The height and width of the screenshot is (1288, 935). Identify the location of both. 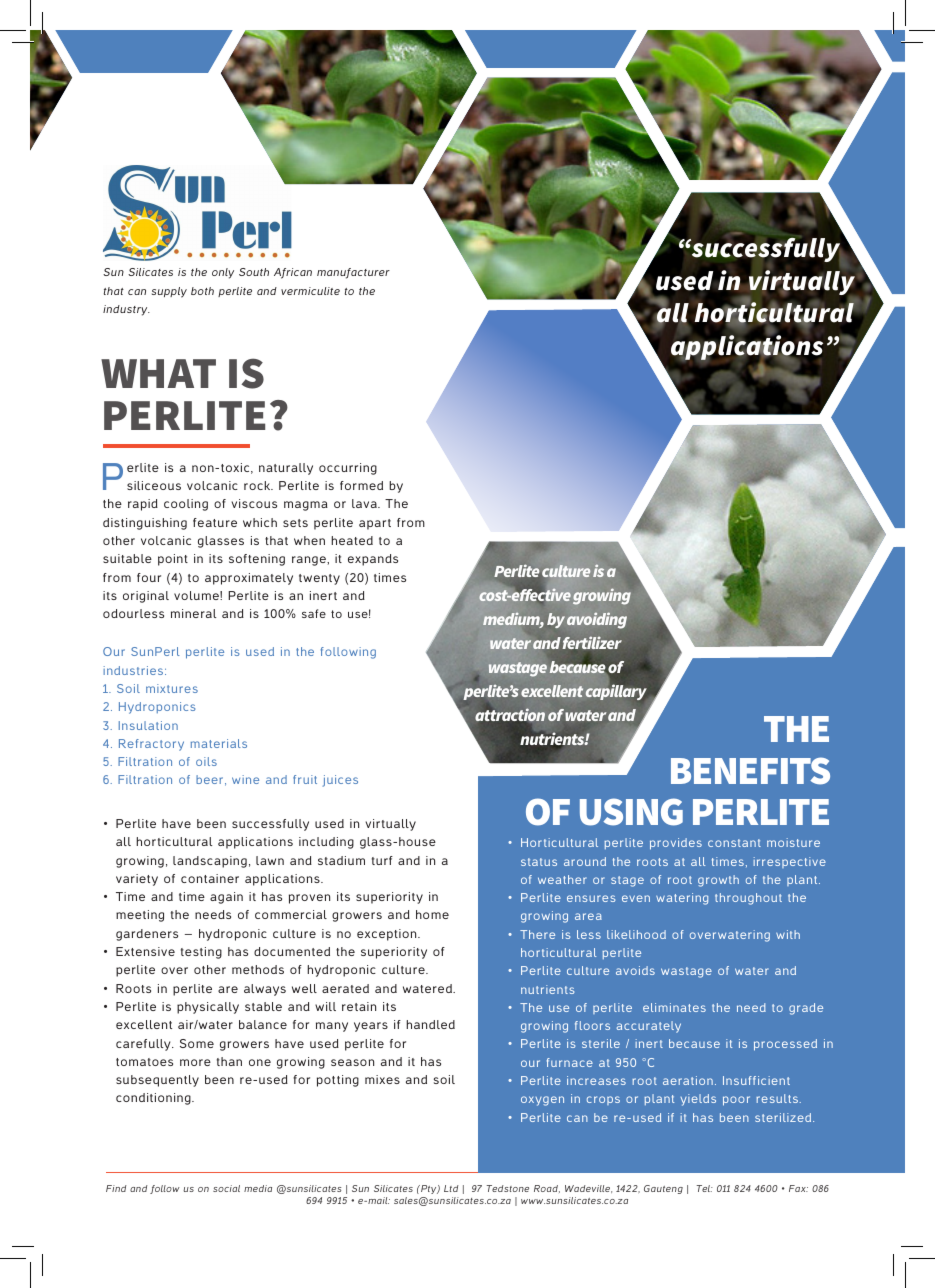
(202, 291).
